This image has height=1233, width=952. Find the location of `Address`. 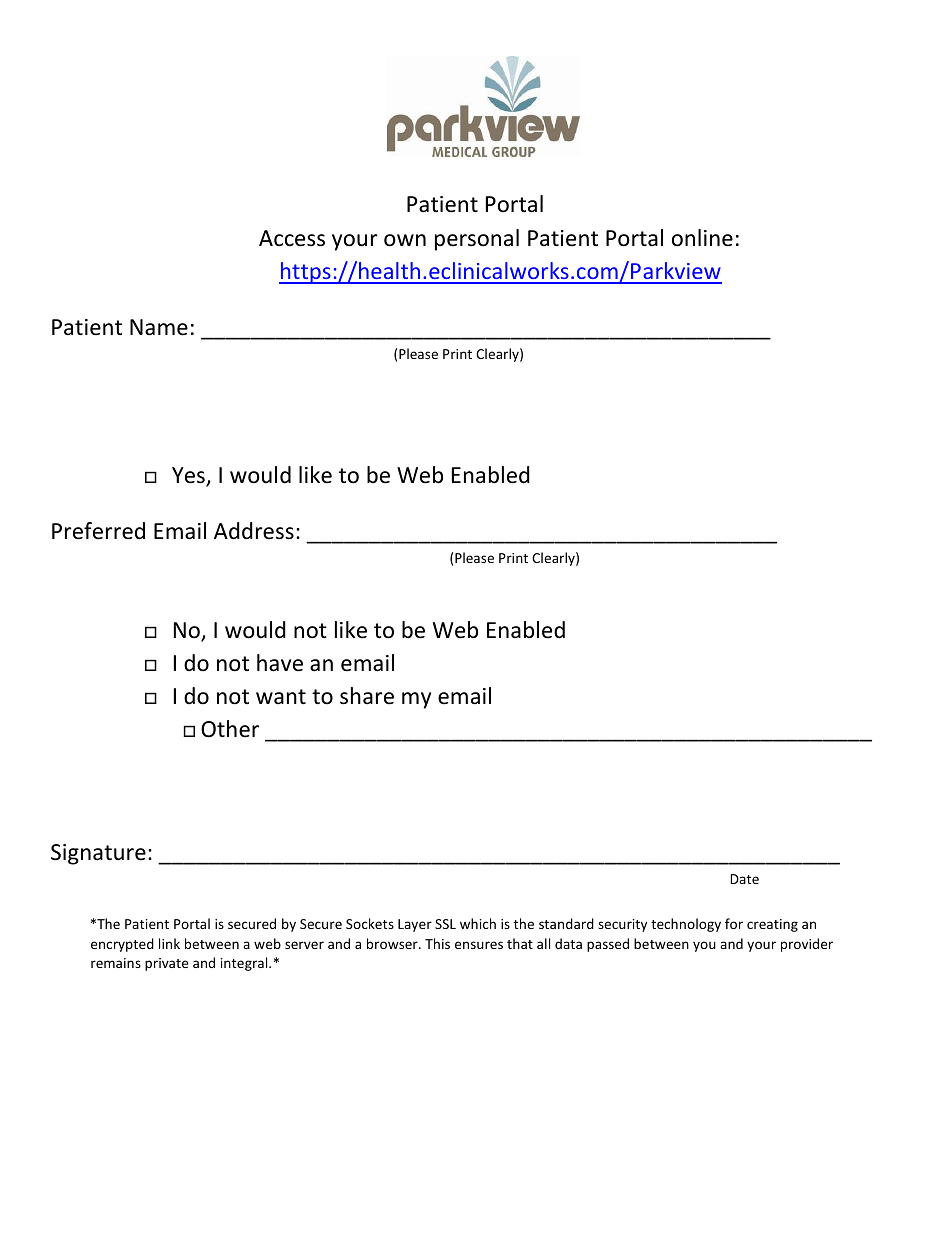

Address is located at coordinates (254, 531).
